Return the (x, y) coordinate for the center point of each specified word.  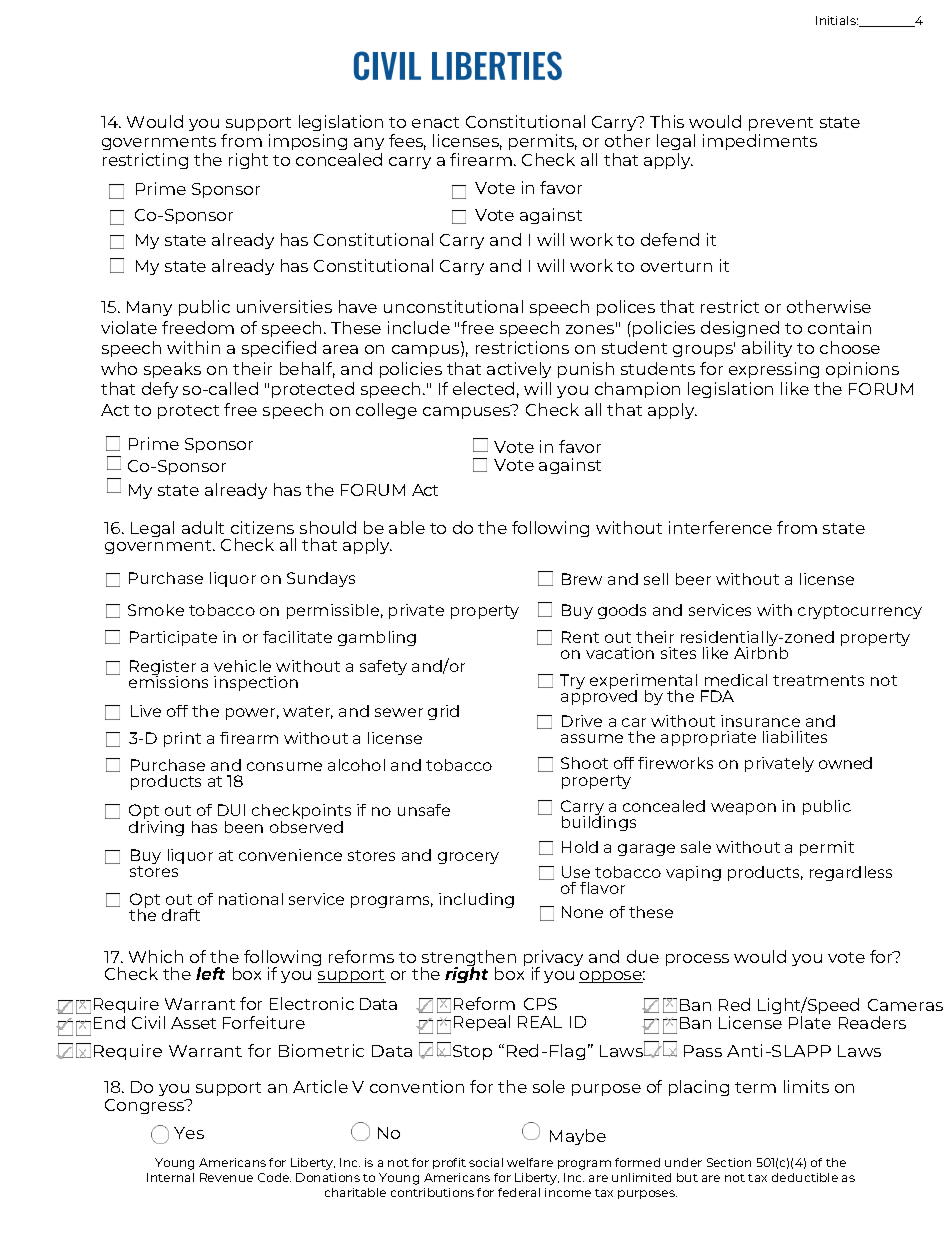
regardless (851, 873)
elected (483, 388)
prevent (781, 124)
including (476, 900)
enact (435, 122)
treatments (818, 680)
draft (181, 915)
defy (160, 390)
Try (572, 681)
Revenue (226, 1177)
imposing (308, 142)
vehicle (242, 666)
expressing (774, 370)
